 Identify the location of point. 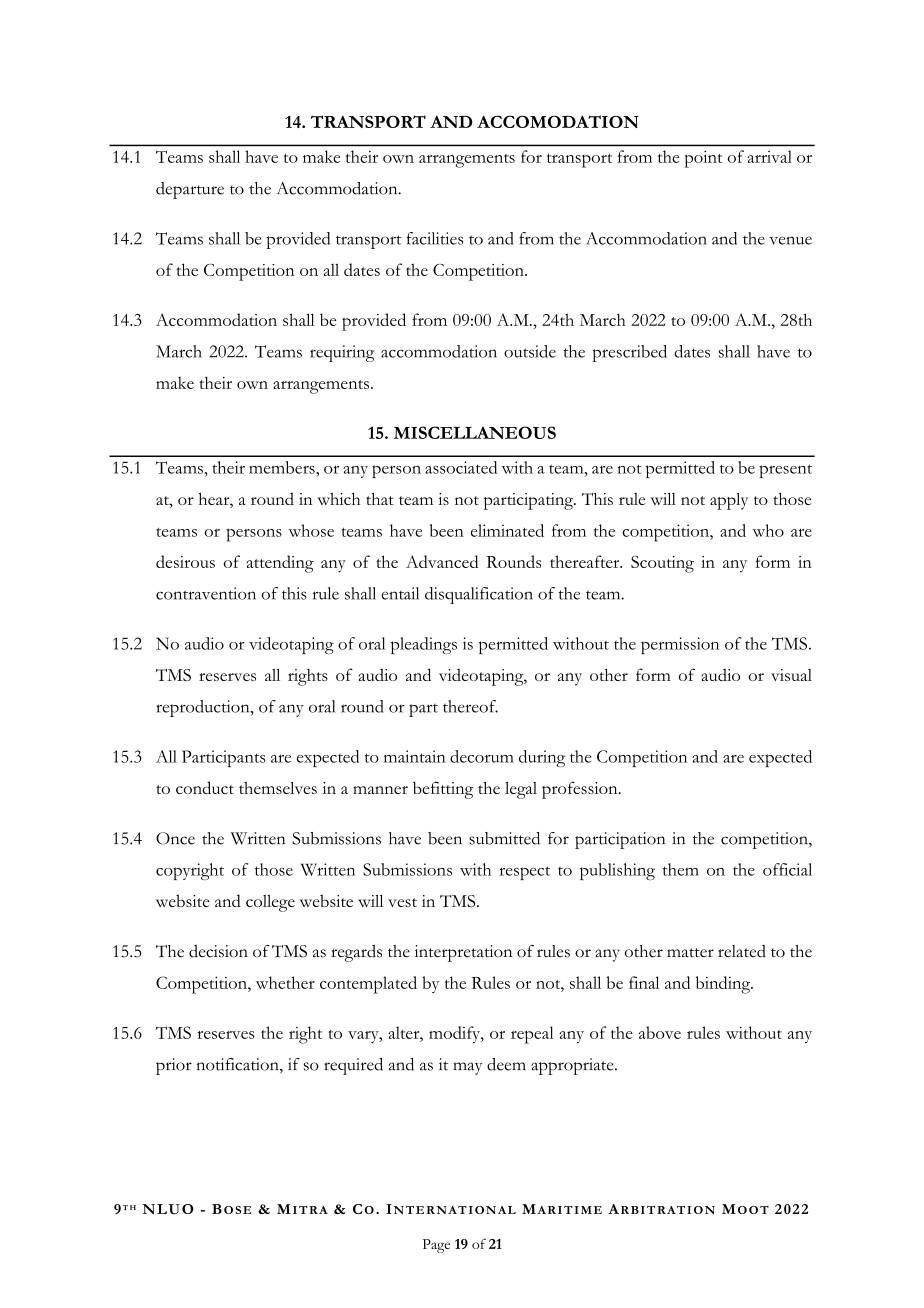
(703, 159).
